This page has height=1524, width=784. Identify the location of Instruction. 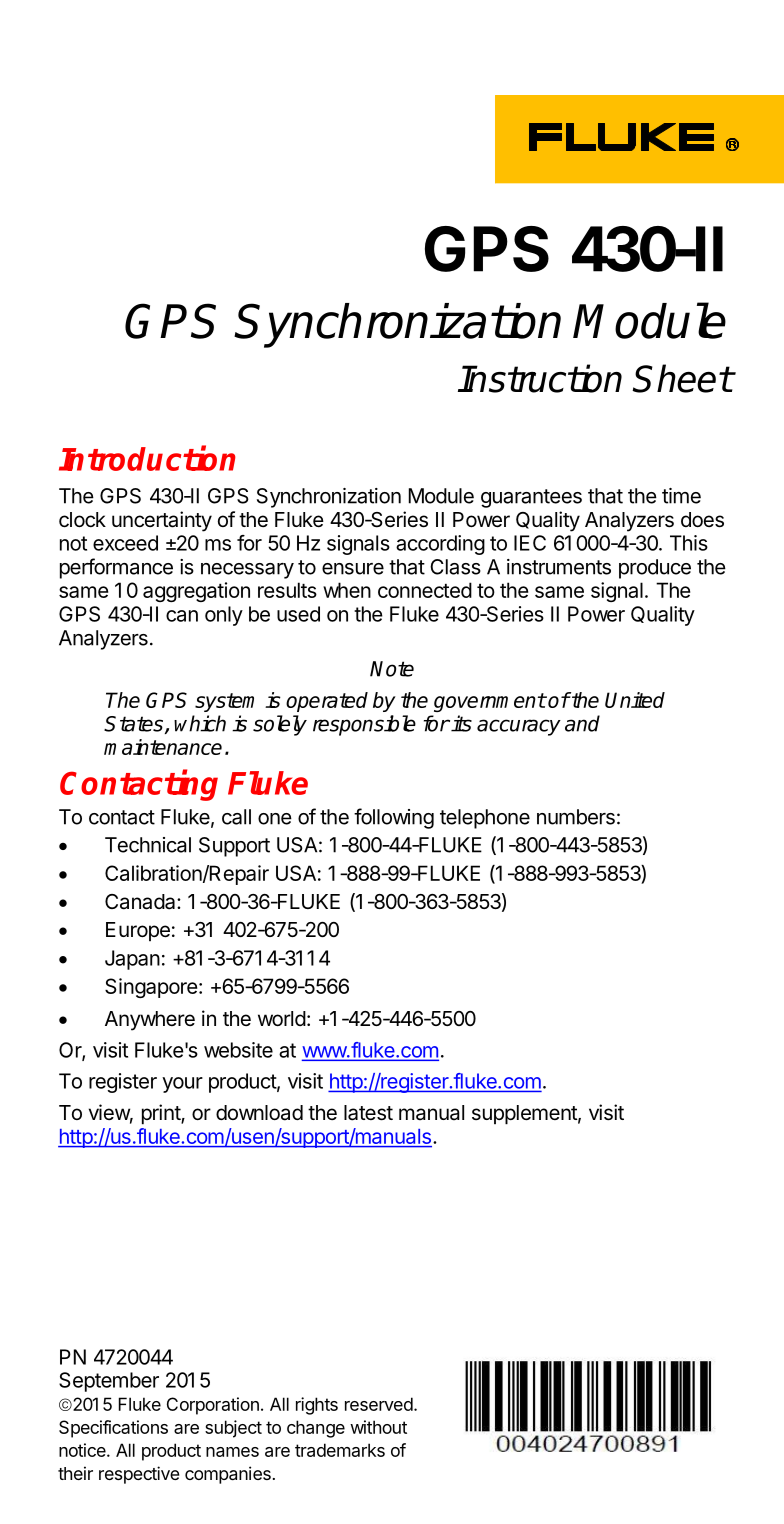
(540, 378).
